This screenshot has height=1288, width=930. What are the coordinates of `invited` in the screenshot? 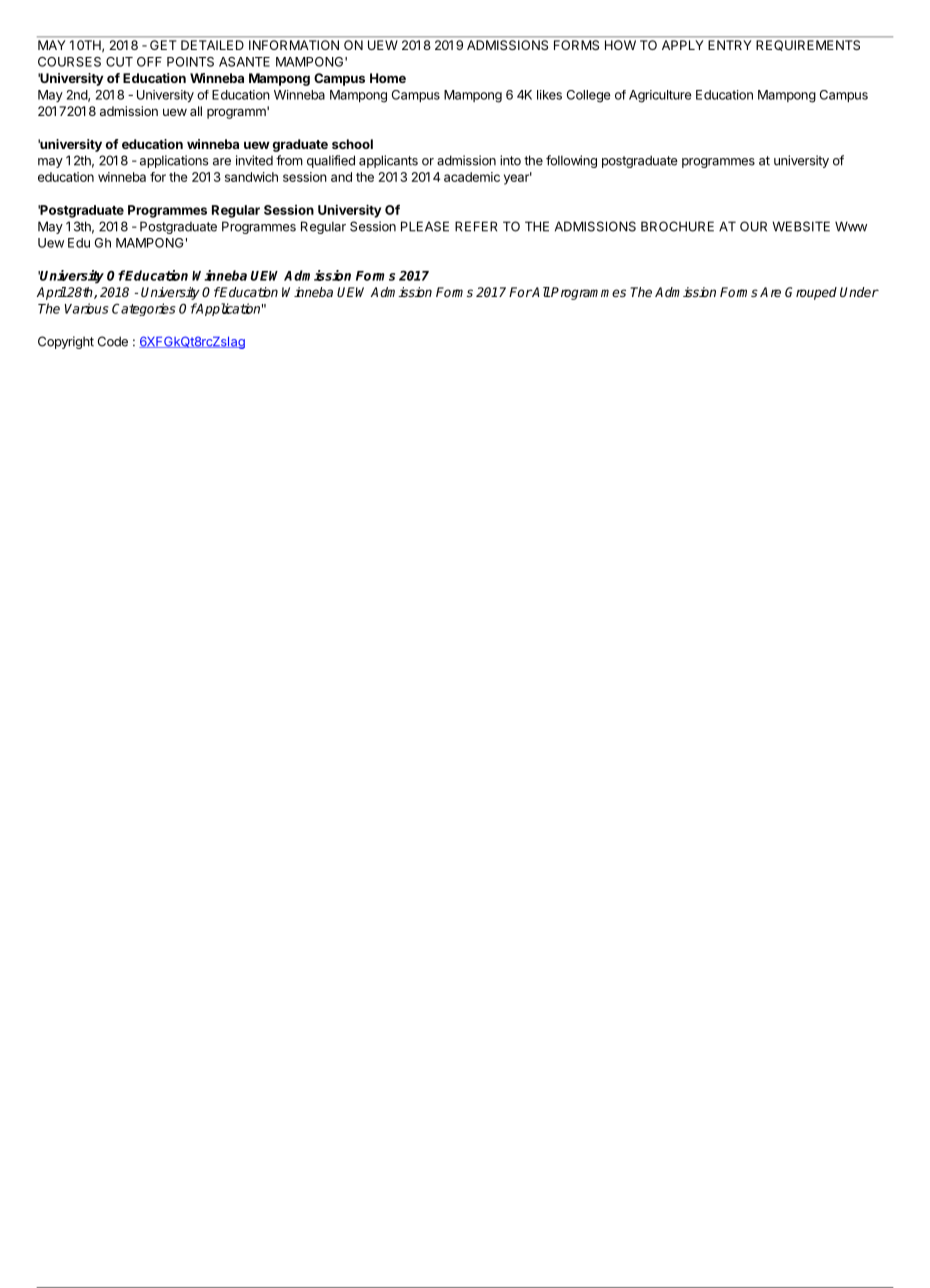 It's located at (254, 160).
